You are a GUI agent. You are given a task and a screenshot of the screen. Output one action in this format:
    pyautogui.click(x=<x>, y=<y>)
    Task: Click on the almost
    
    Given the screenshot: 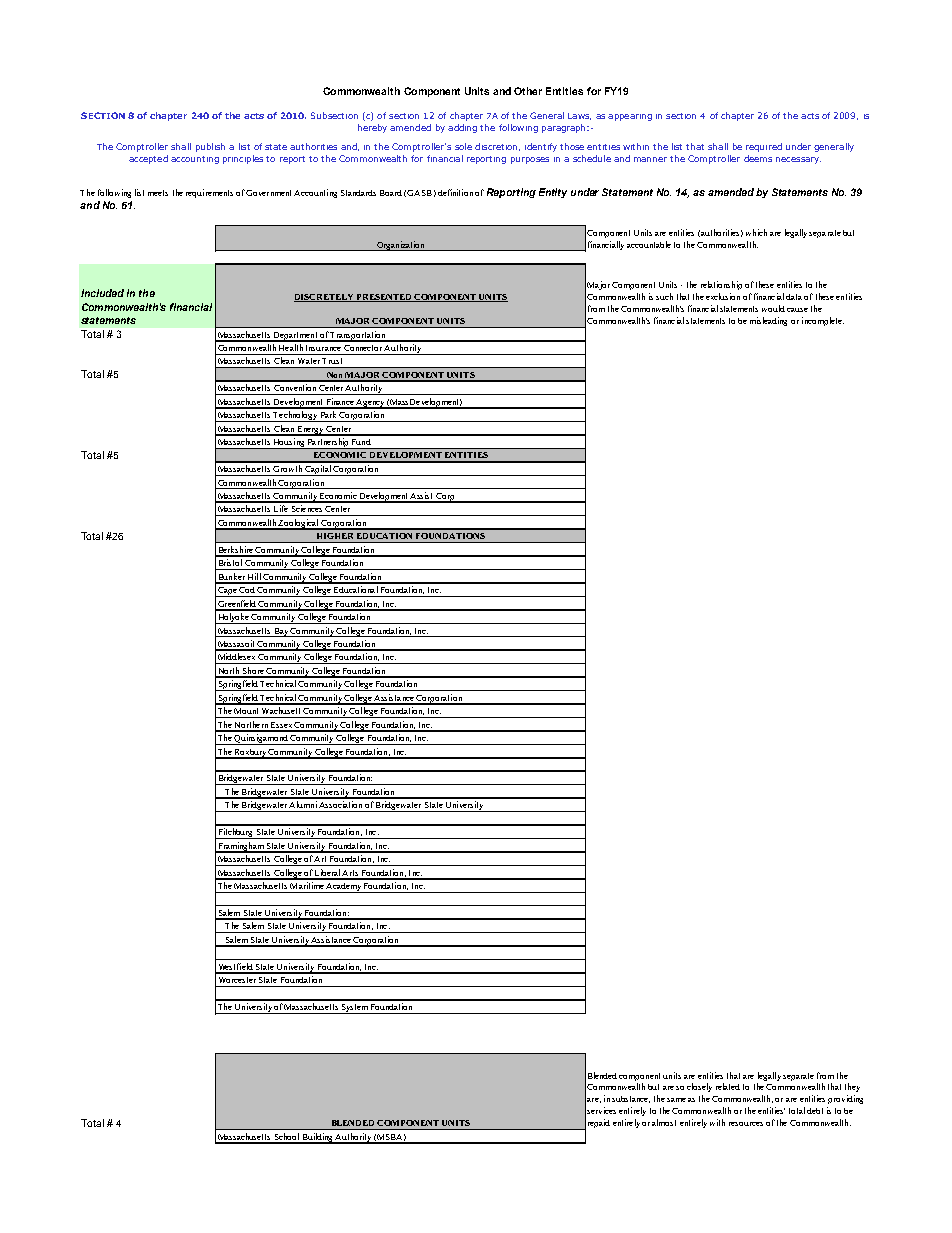 What is the action you would take?
    pyautogui.click(x=664, y=1122)
